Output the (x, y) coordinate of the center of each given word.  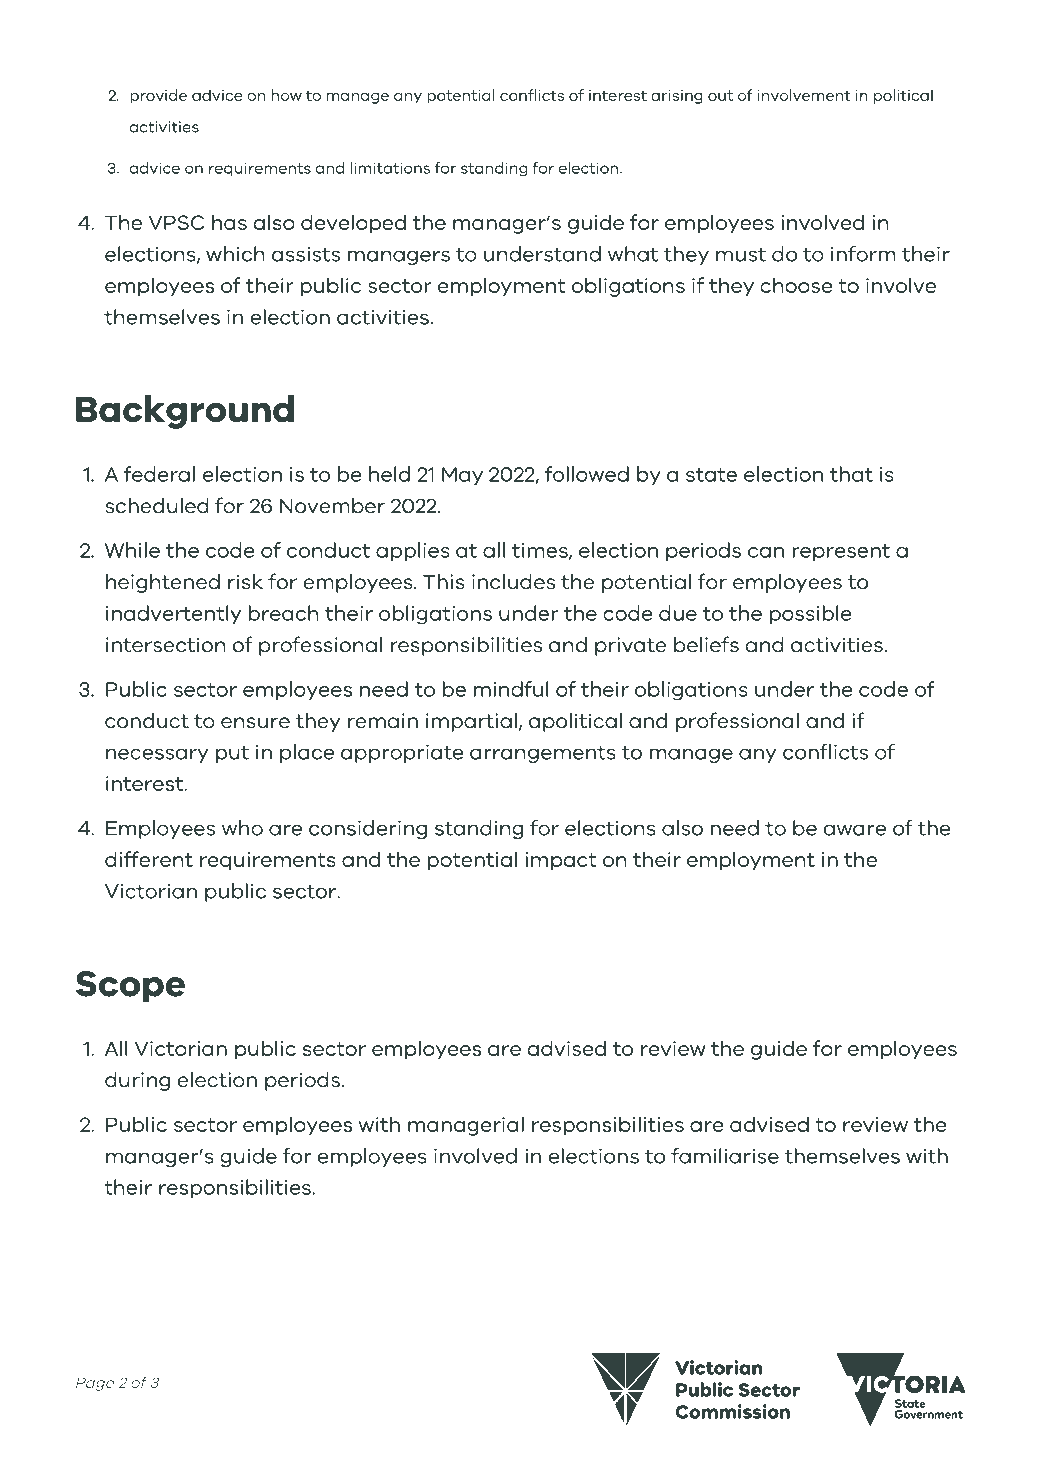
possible (811, 614)
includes (513, 582)
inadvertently (173, 614)
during (137, 1081)
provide (158, 96)
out (720, 95)
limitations (390, 168)
